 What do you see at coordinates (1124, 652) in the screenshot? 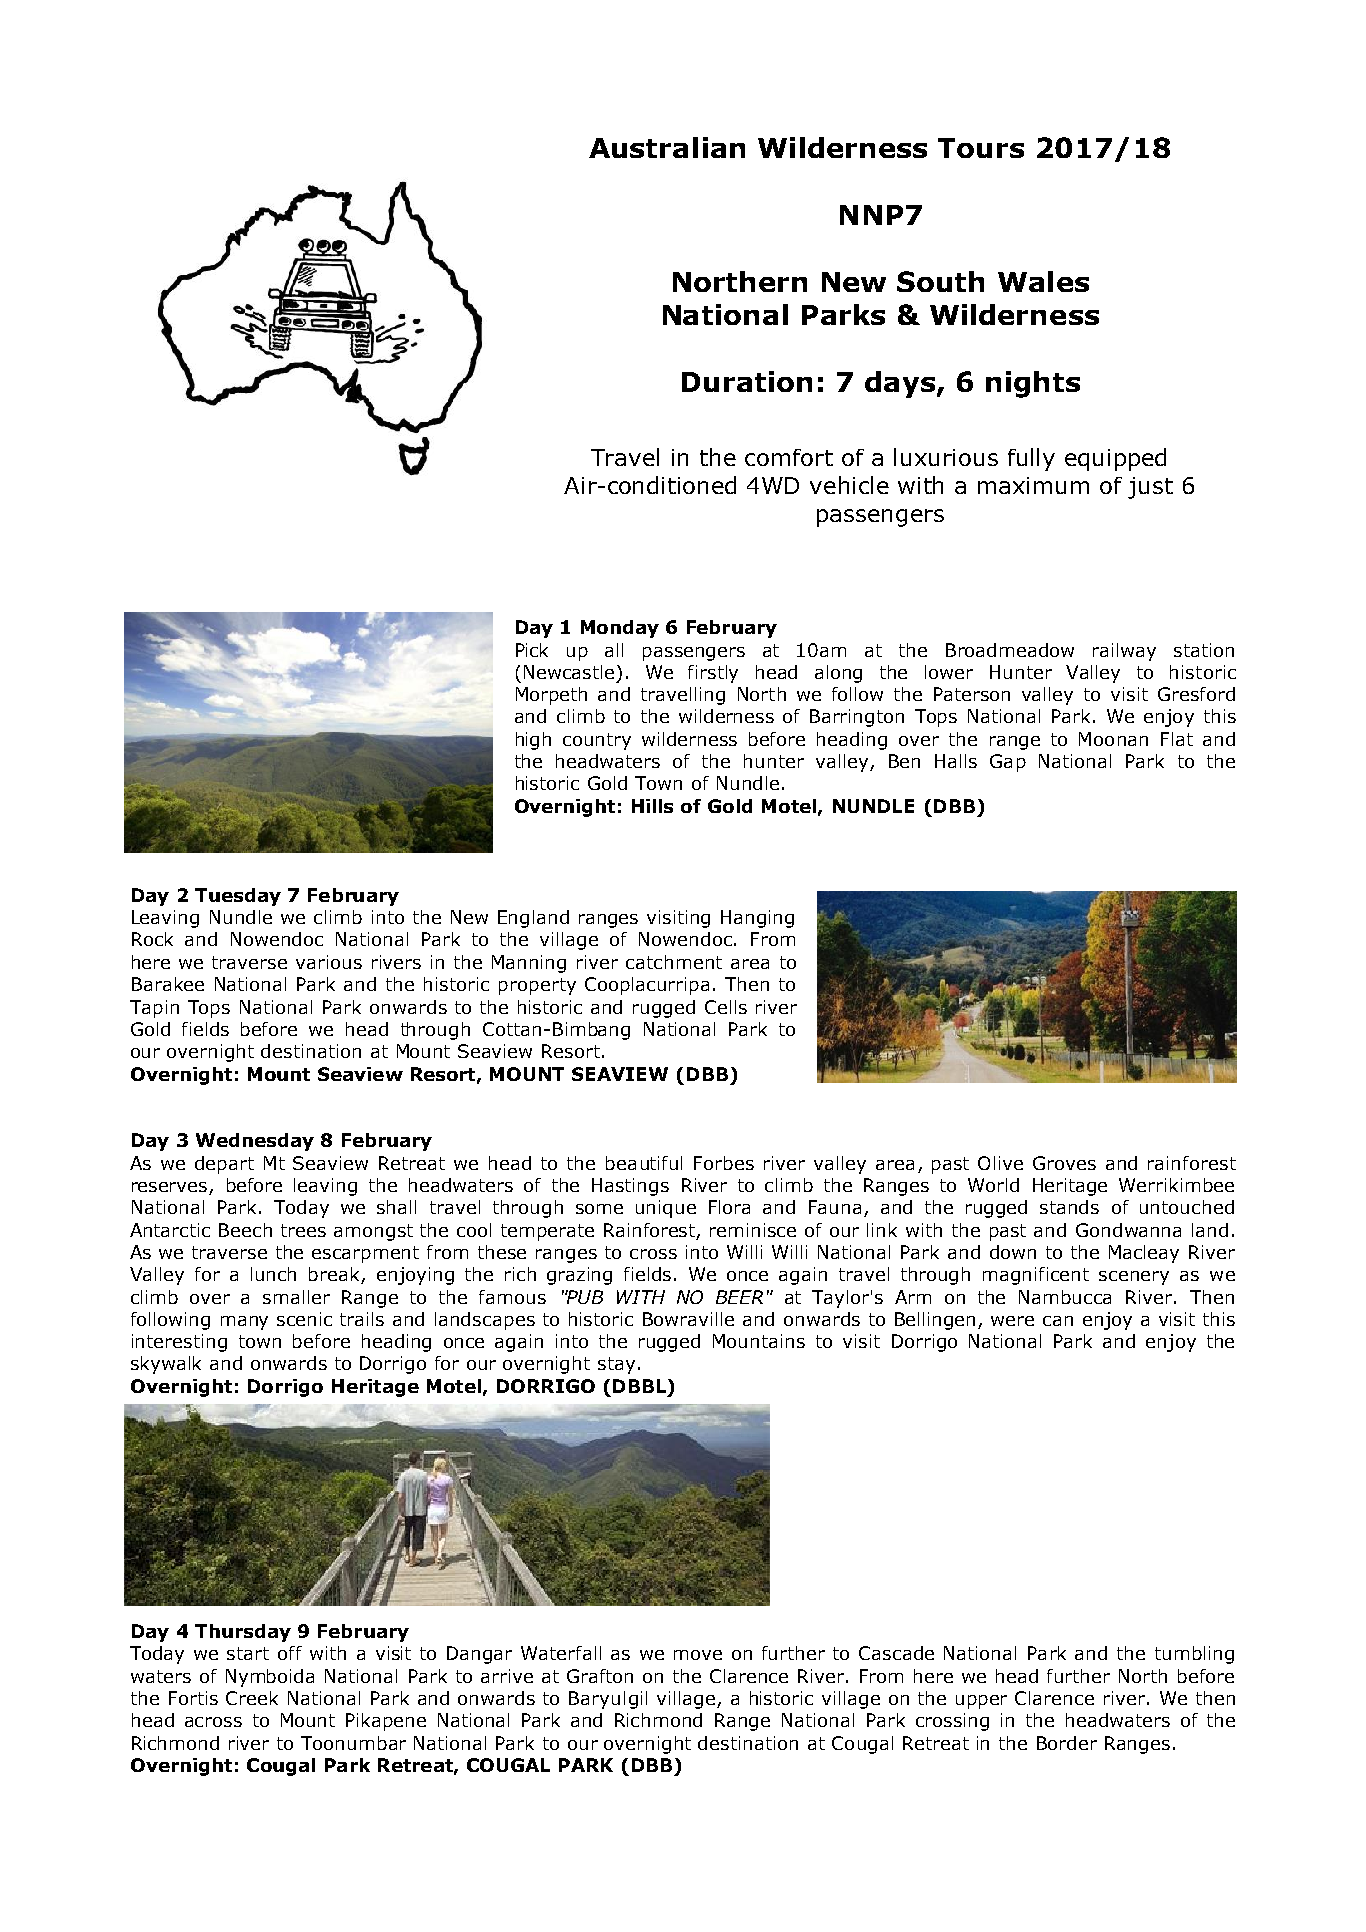
I see `railway` at bounding box center [1124, 652].
